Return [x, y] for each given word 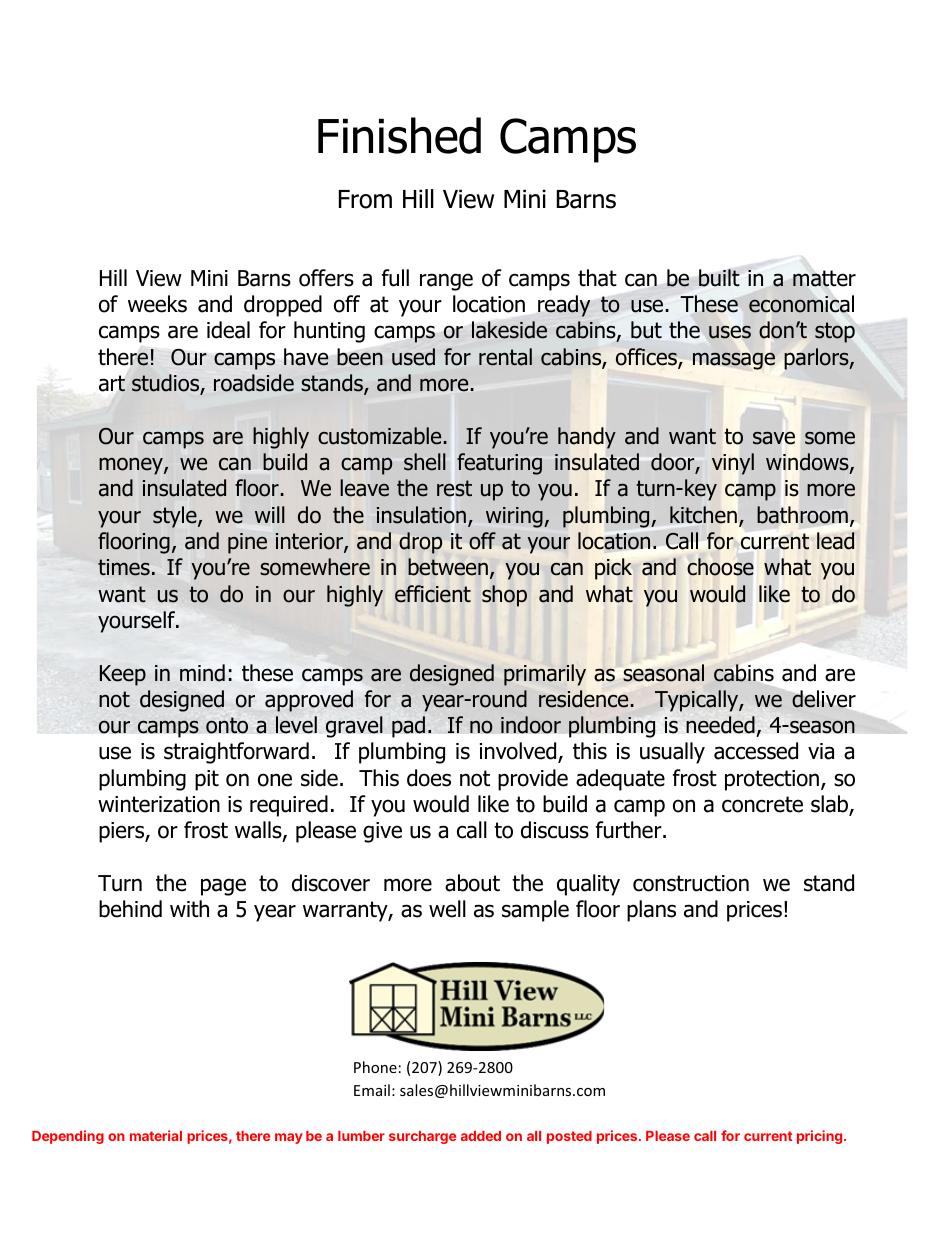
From [365, 199]
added [481, 1136]
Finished [399, 135]
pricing [821, 1137]
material [156, 1135]
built [719, 278]
